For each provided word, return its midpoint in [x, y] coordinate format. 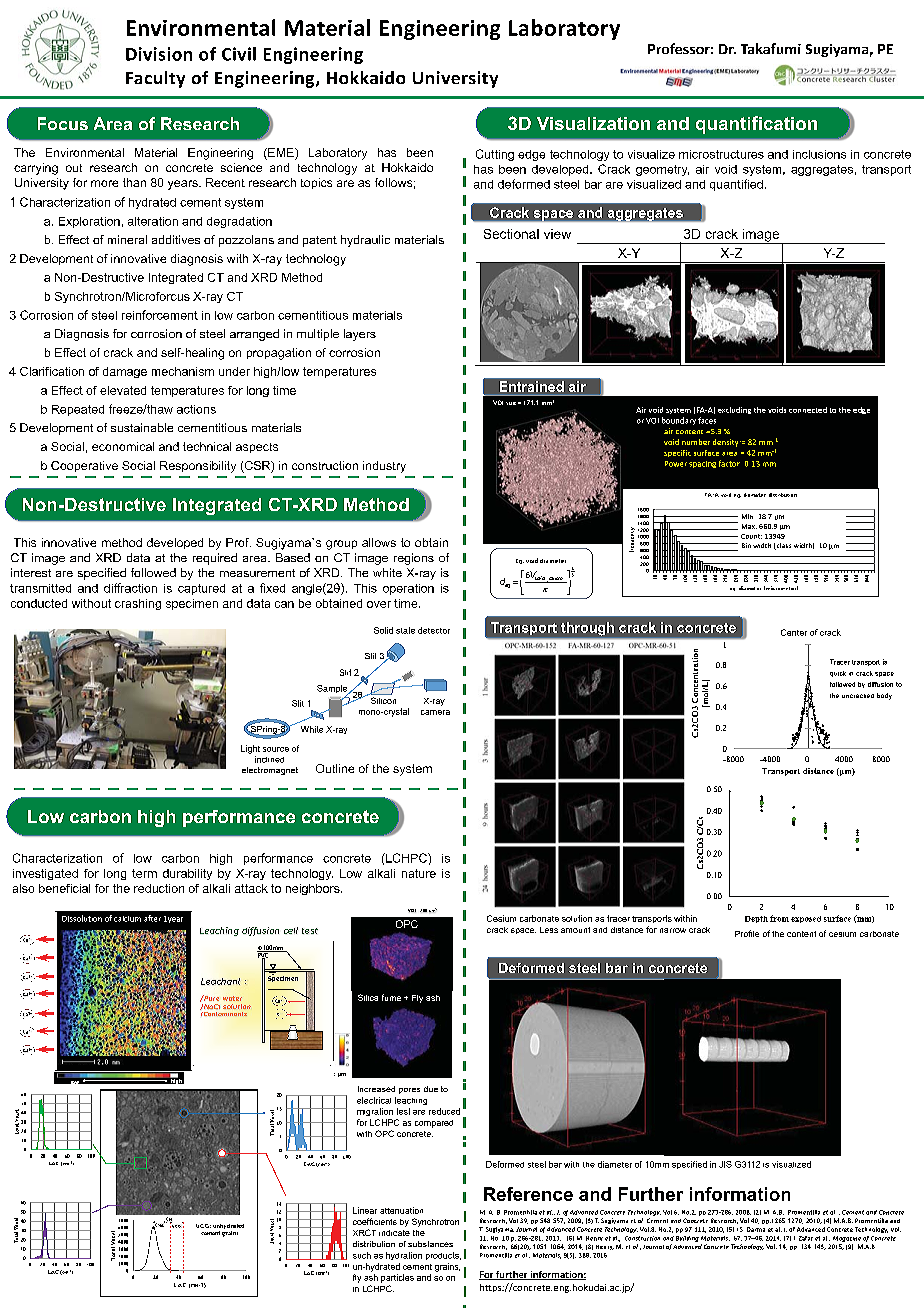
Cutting [495, 155]
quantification [756, 125]
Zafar [806, 1238]
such [362, 1255]
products [443, 1256]
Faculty [155, 79]
